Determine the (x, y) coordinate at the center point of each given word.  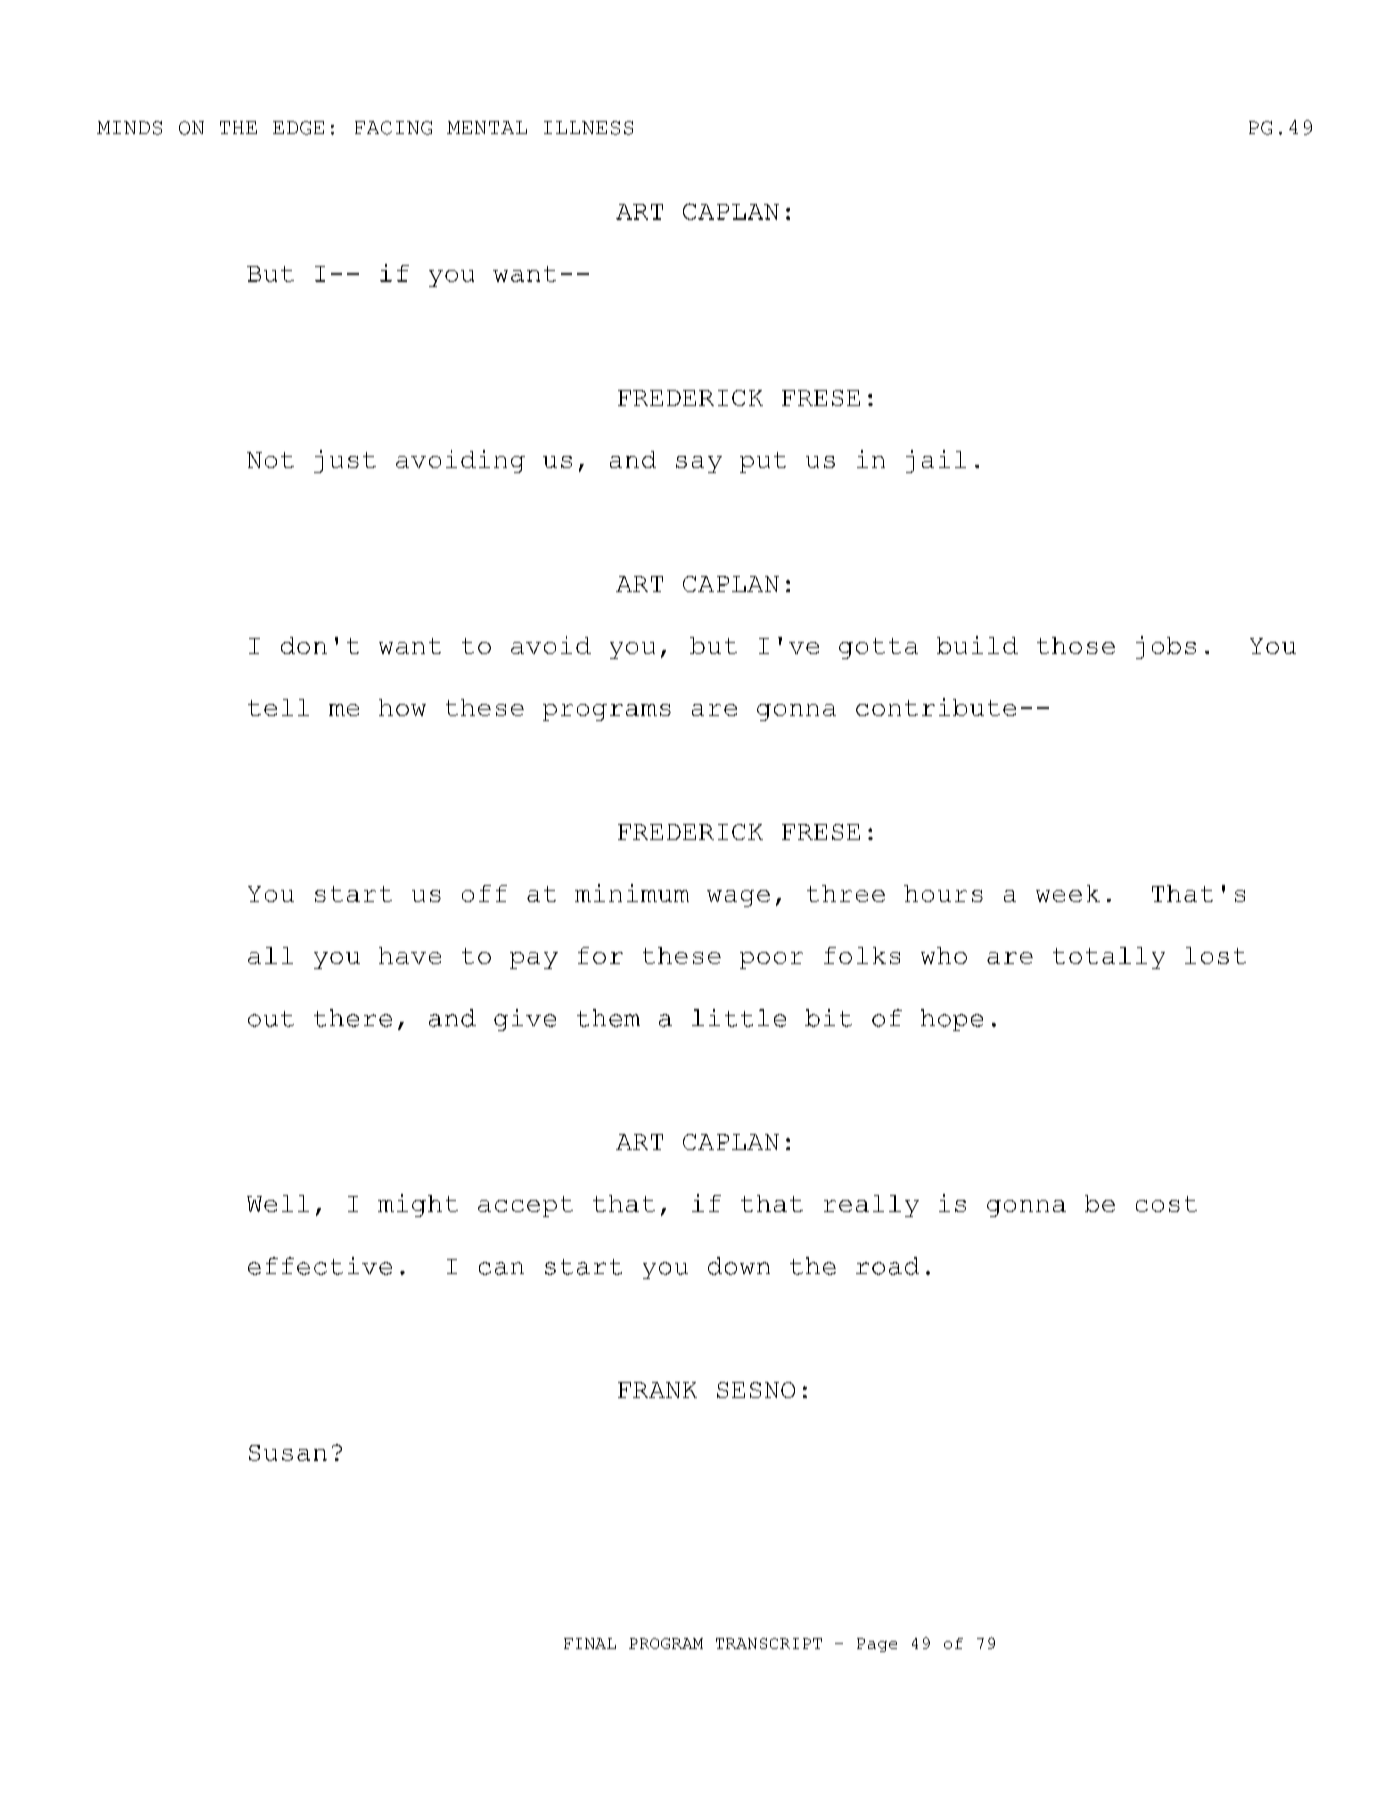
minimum (632, 893)
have (410, 955)
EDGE (298, 128)
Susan (288, 1453)
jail (936, 461)
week (1068, 893)
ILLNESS (588, 128)
